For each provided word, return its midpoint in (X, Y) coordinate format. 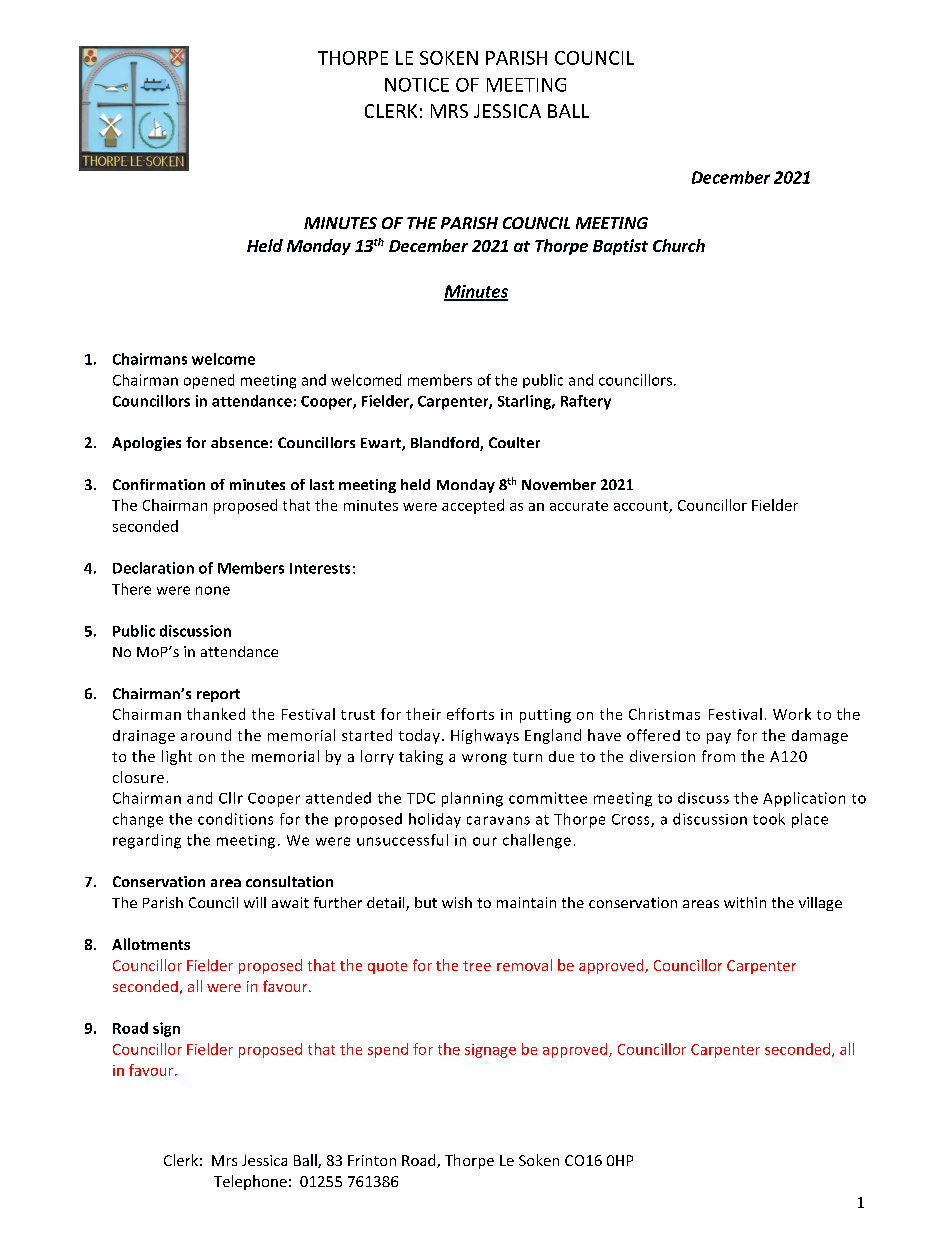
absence (239, 442)
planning (472, 799)
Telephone (250, 1182)
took (769, 819)
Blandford (446, 444)
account (642, 507)
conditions (235, 819)
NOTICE (417, 85)
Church (679, 245)
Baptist (620, 247)
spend (388, 1050)
